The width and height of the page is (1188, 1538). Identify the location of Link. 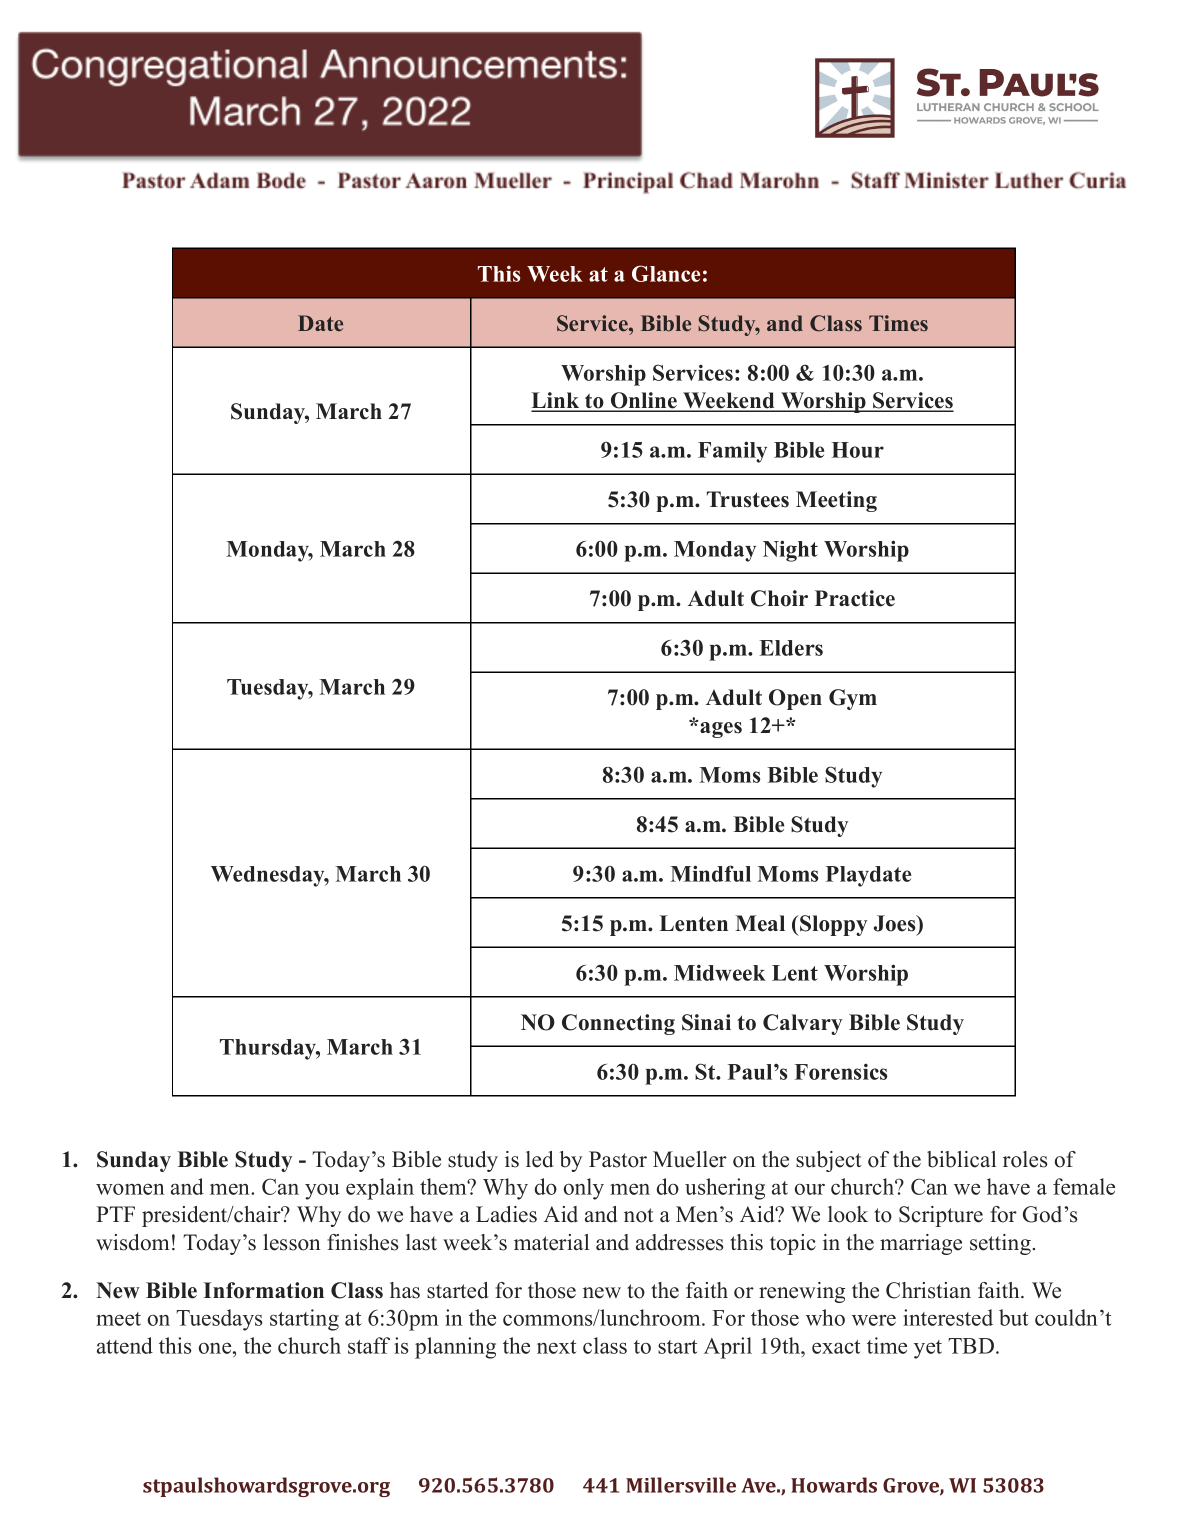
(556, 401).
